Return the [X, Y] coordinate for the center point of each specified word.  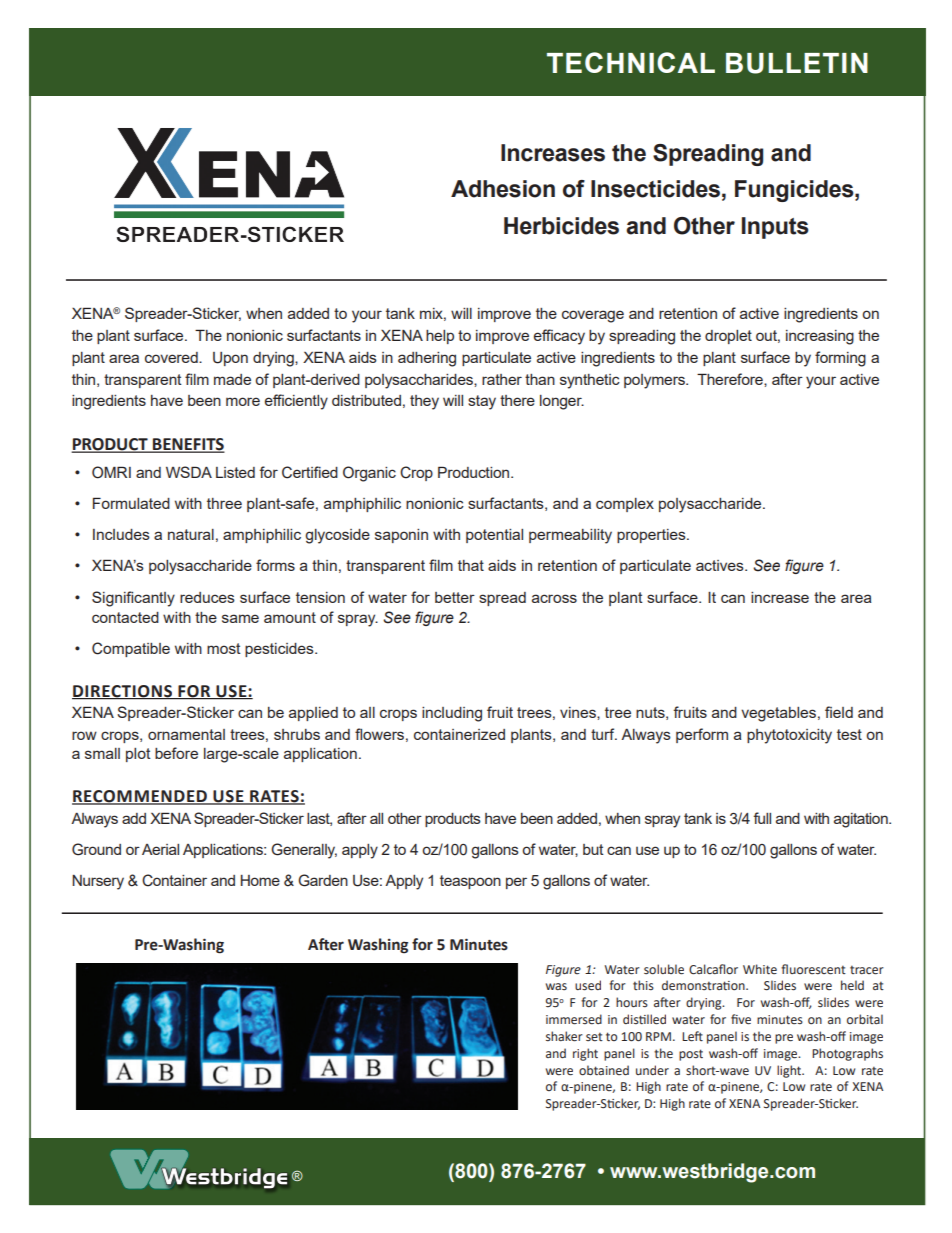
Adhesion [503, 189]
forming [840, 359]
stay [482, 402]
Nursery [98, 882]
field [839, 712]
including [452, 714]
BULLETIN [797, 63]
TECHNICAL [631, 62]
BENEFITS [188, 445]
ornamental [186, 734]
